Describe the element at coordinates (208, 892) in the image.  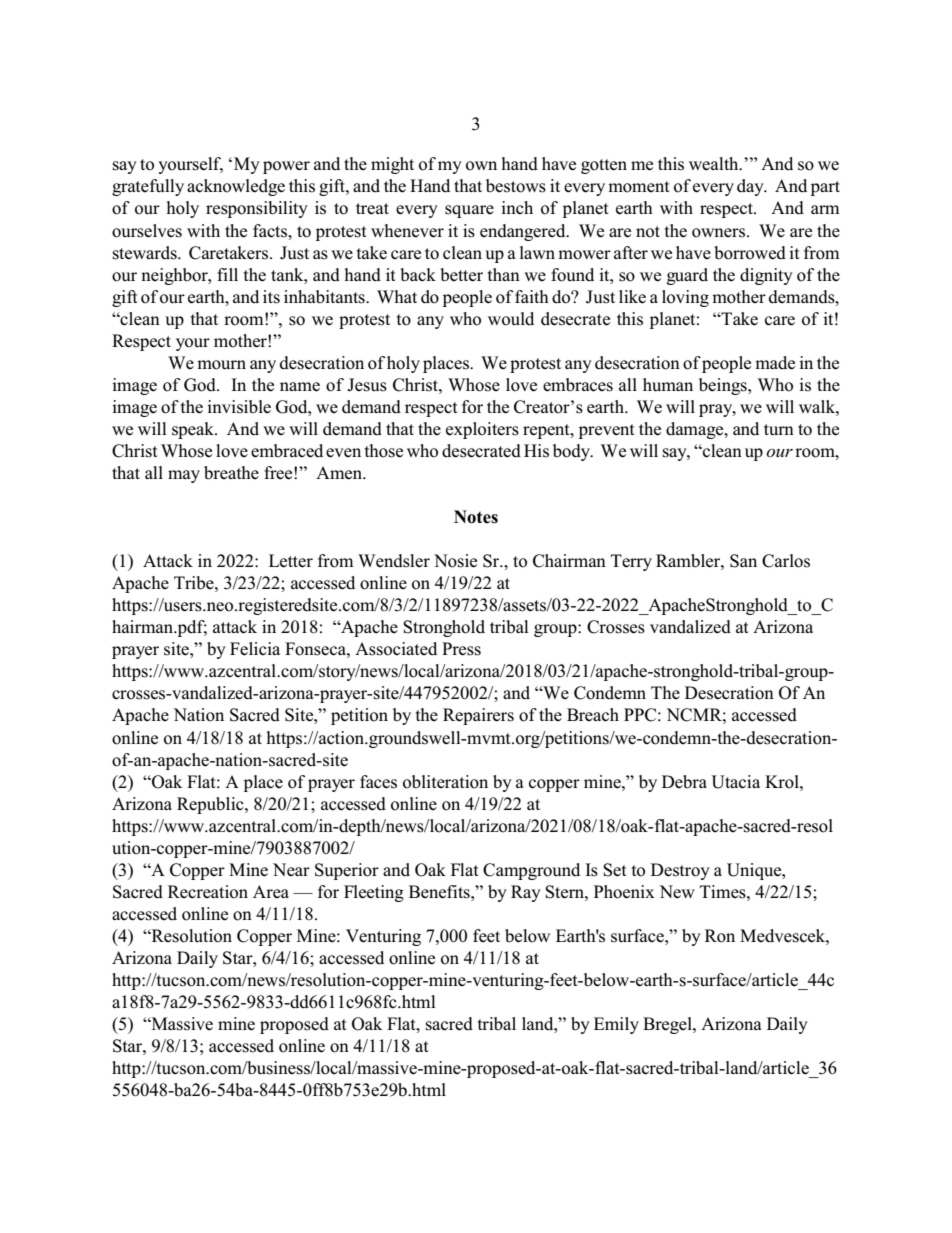
I see `Recreation` at that location.
